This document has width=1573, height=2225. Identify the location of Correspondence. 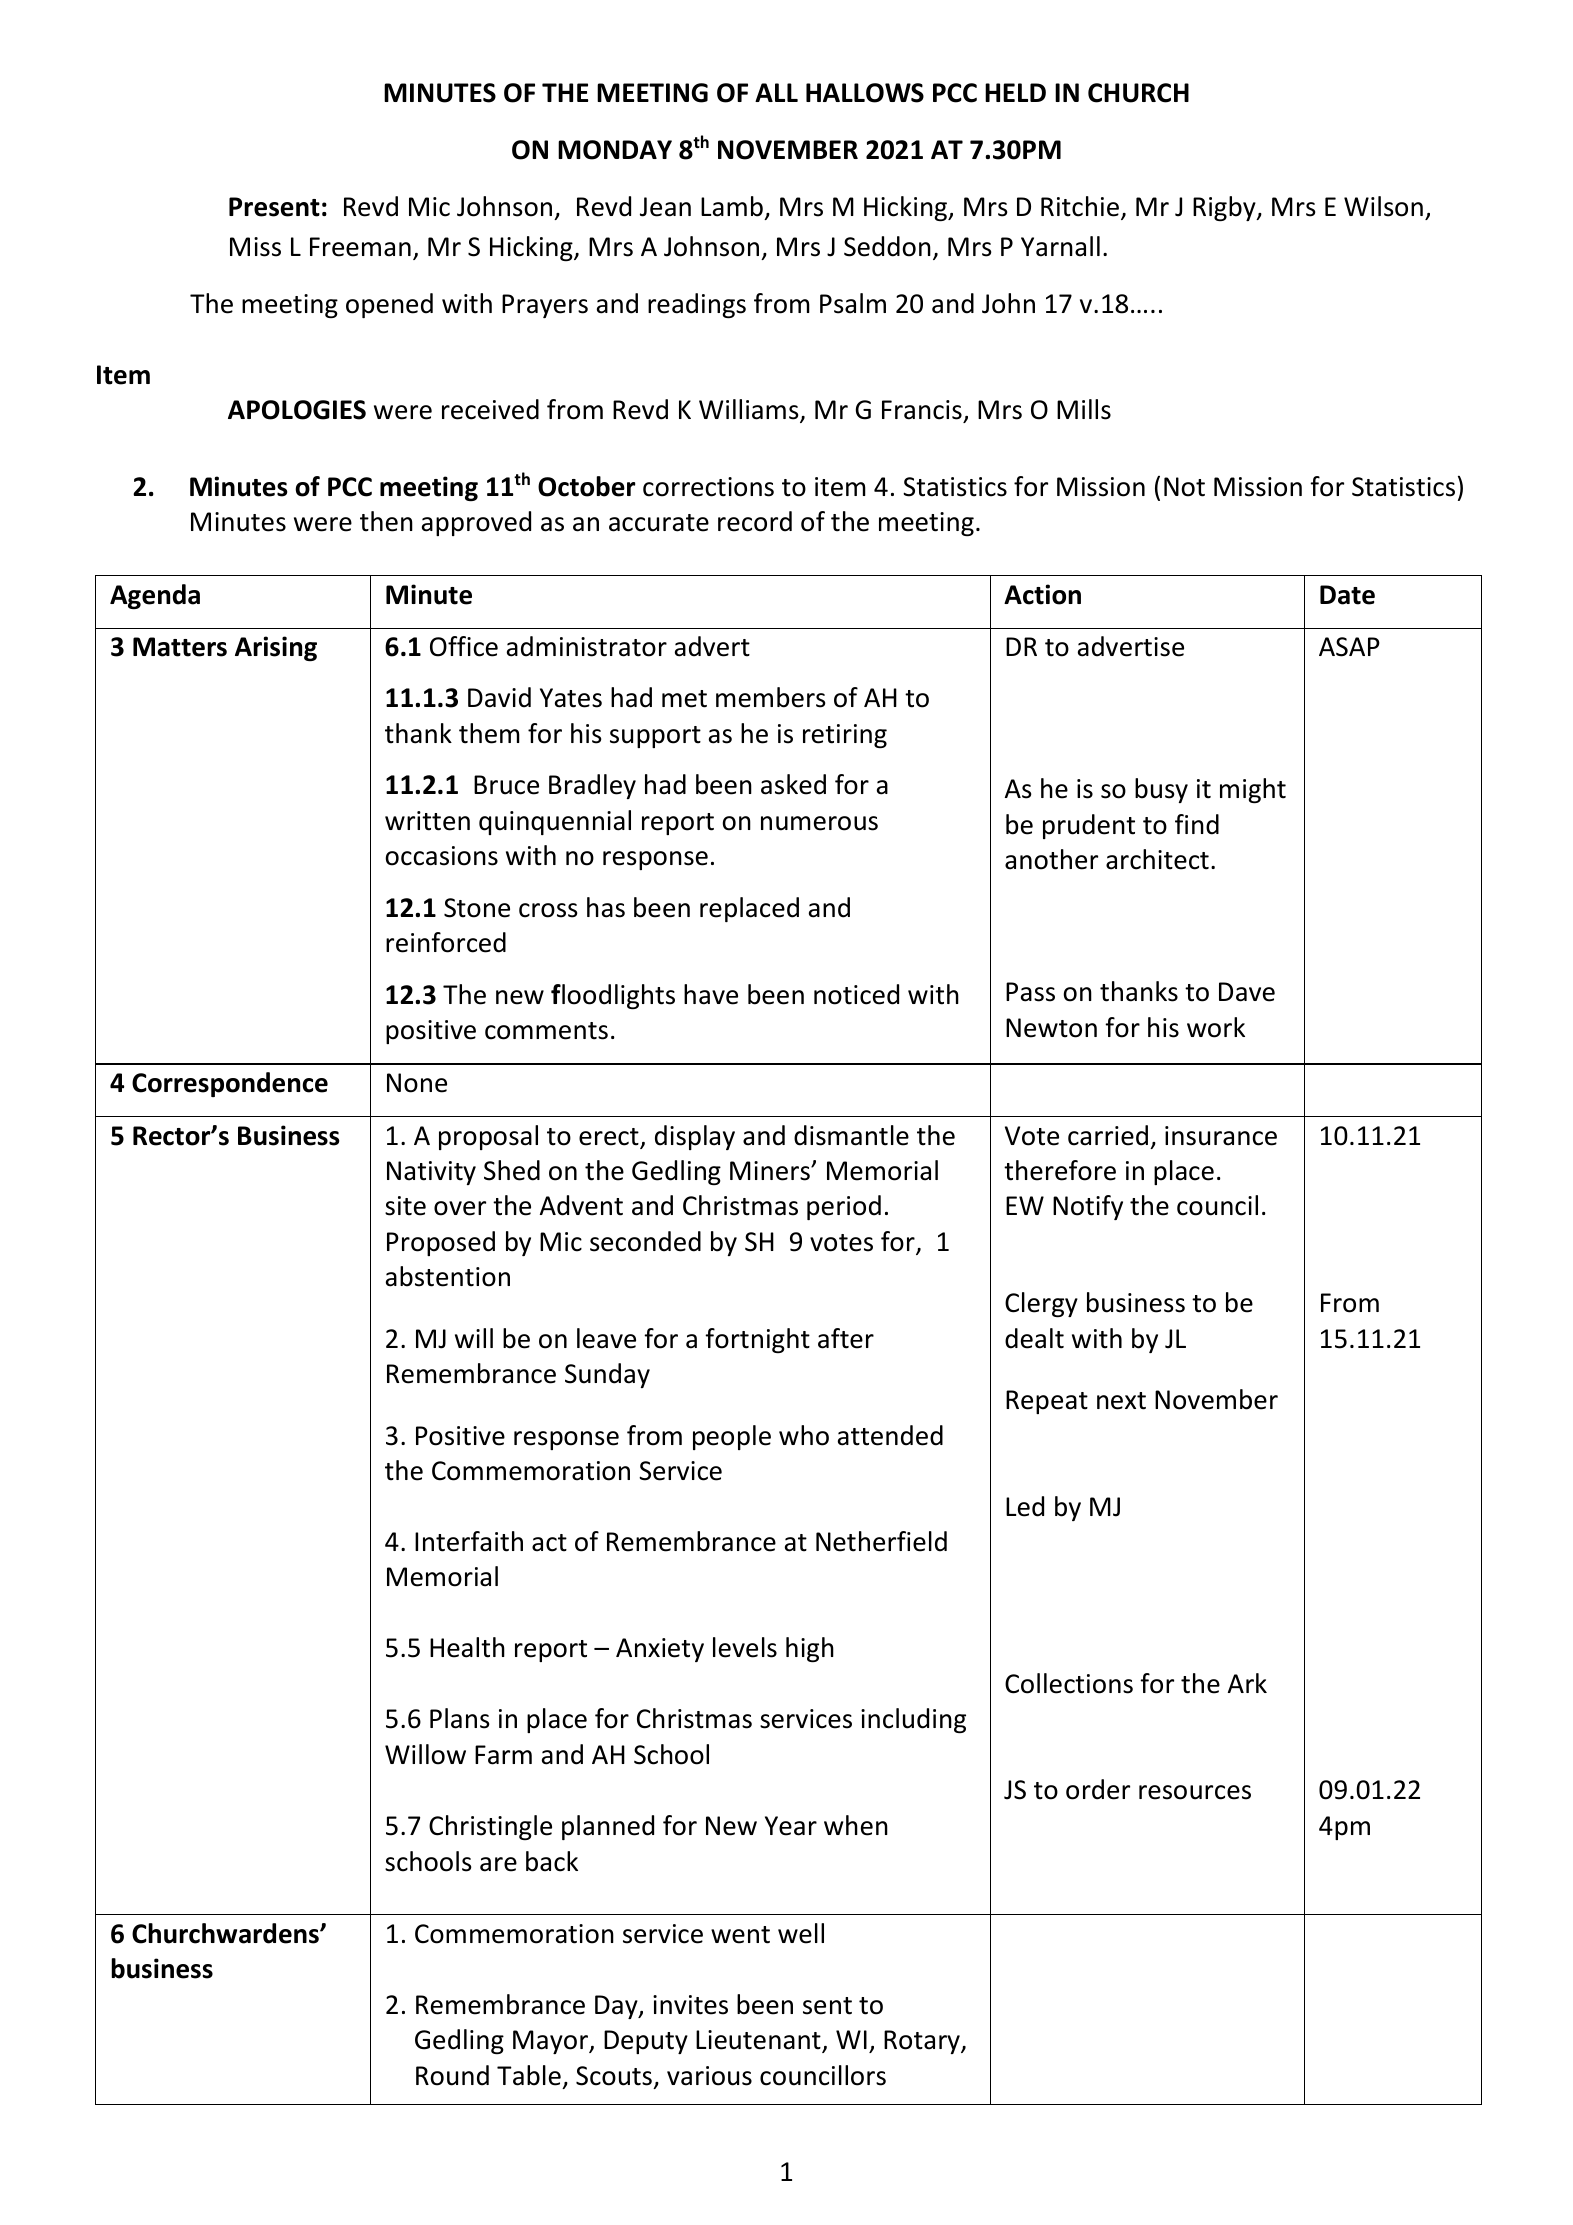
(230, 1084).
